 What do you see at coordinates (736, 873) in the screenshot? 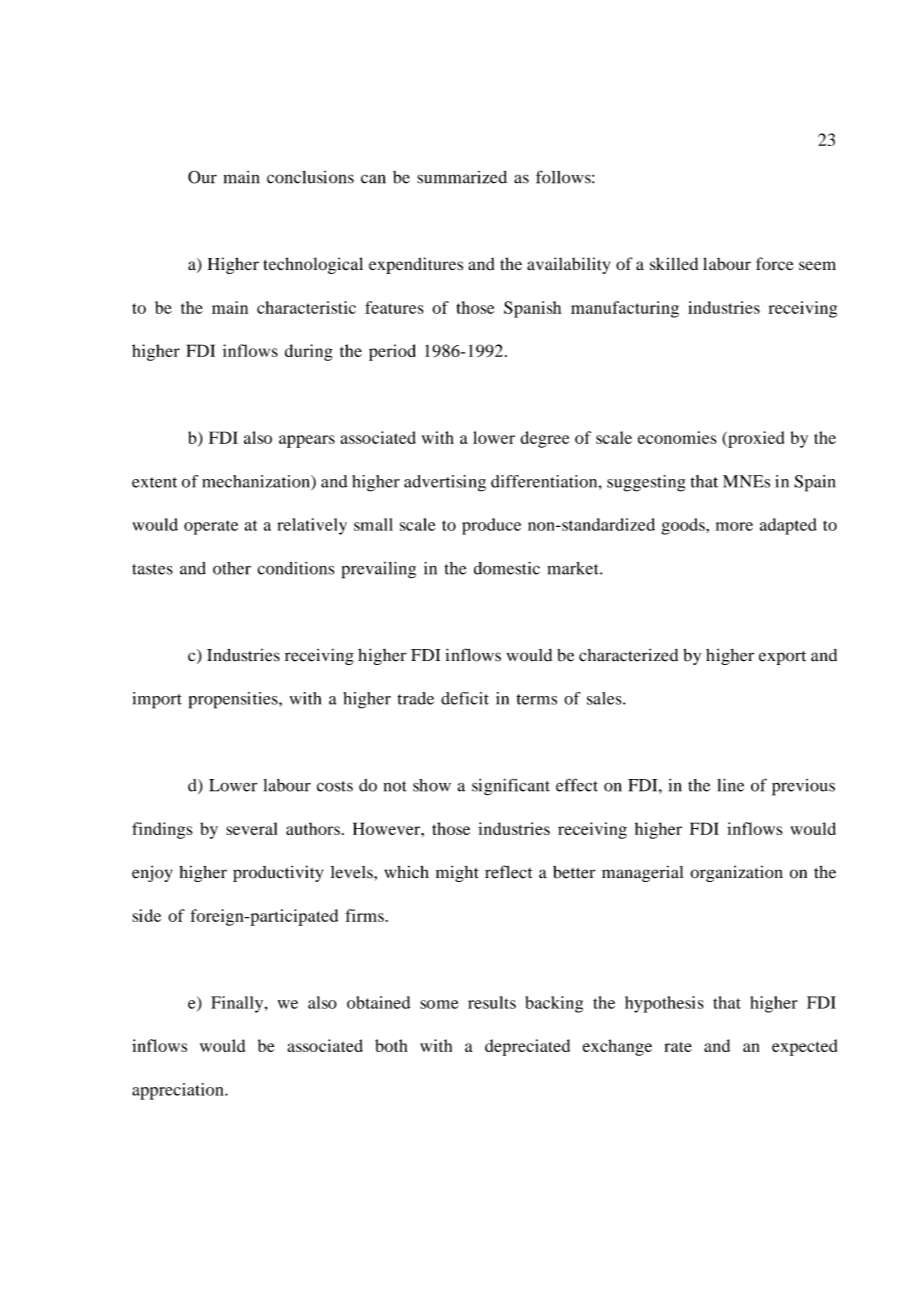
I see `organization` at bounding box center [736, 873].
